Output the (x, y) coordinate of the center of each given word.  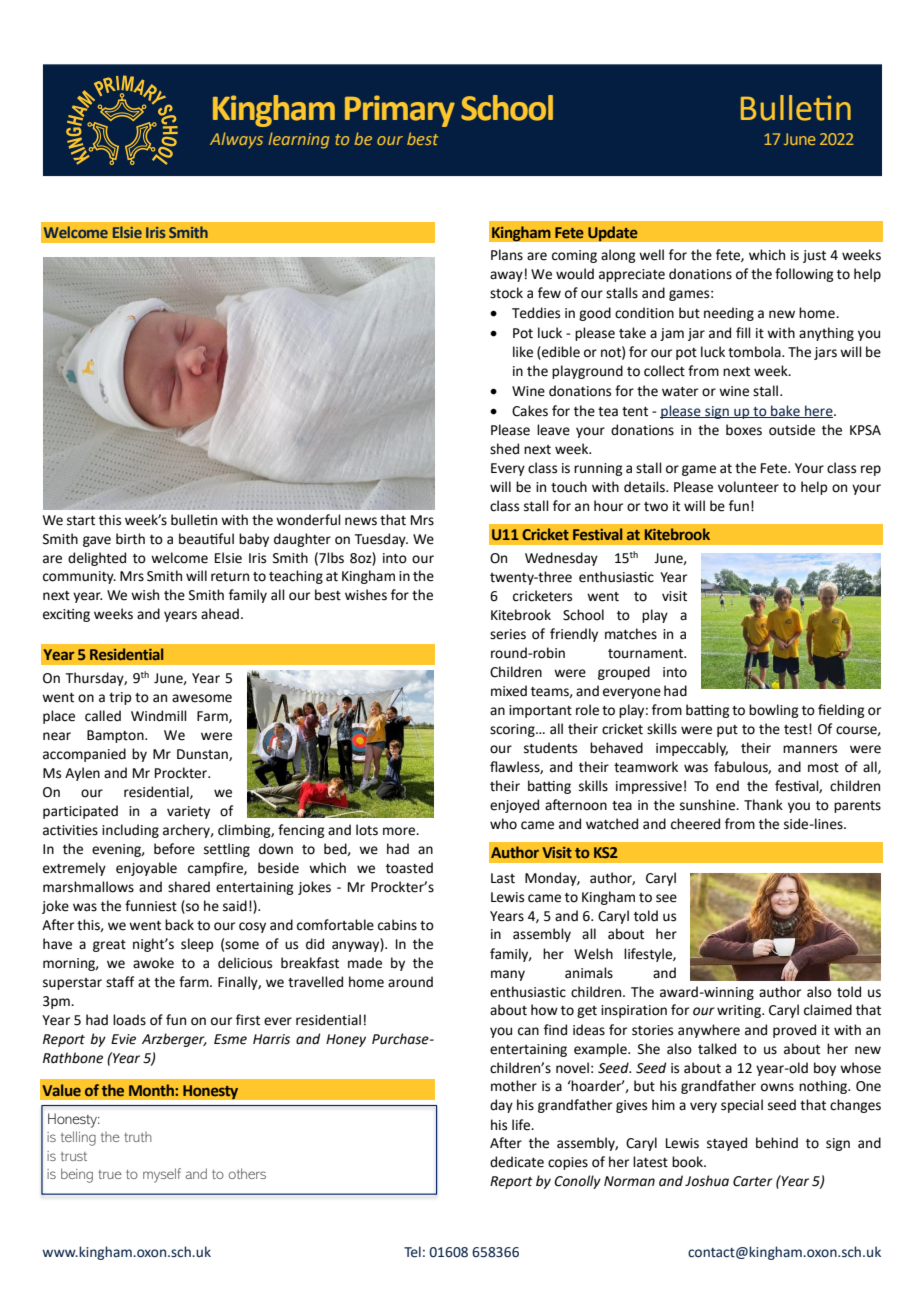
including (130, 831)
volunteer (748, 487)
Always (236, 140)
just (814, 256)
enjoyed (514, 806)
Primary (400, 111)
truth (138, 1137)
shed (504, 449)
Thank (763, 804)
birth (130, 539)
